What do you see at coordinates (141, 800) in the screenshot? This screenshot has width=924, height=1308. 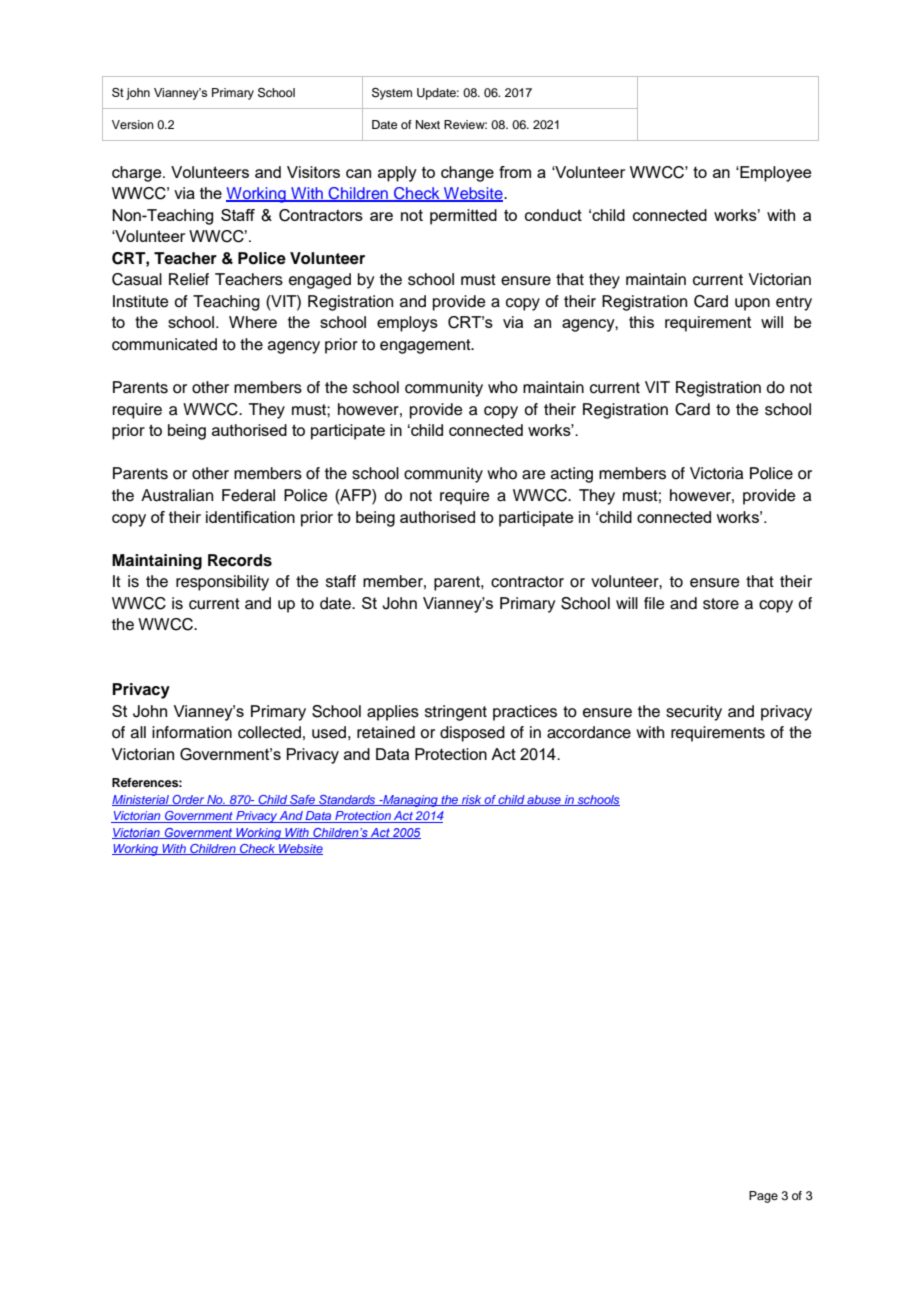 I see `Ministerial` at bounding box center [141, 800].
